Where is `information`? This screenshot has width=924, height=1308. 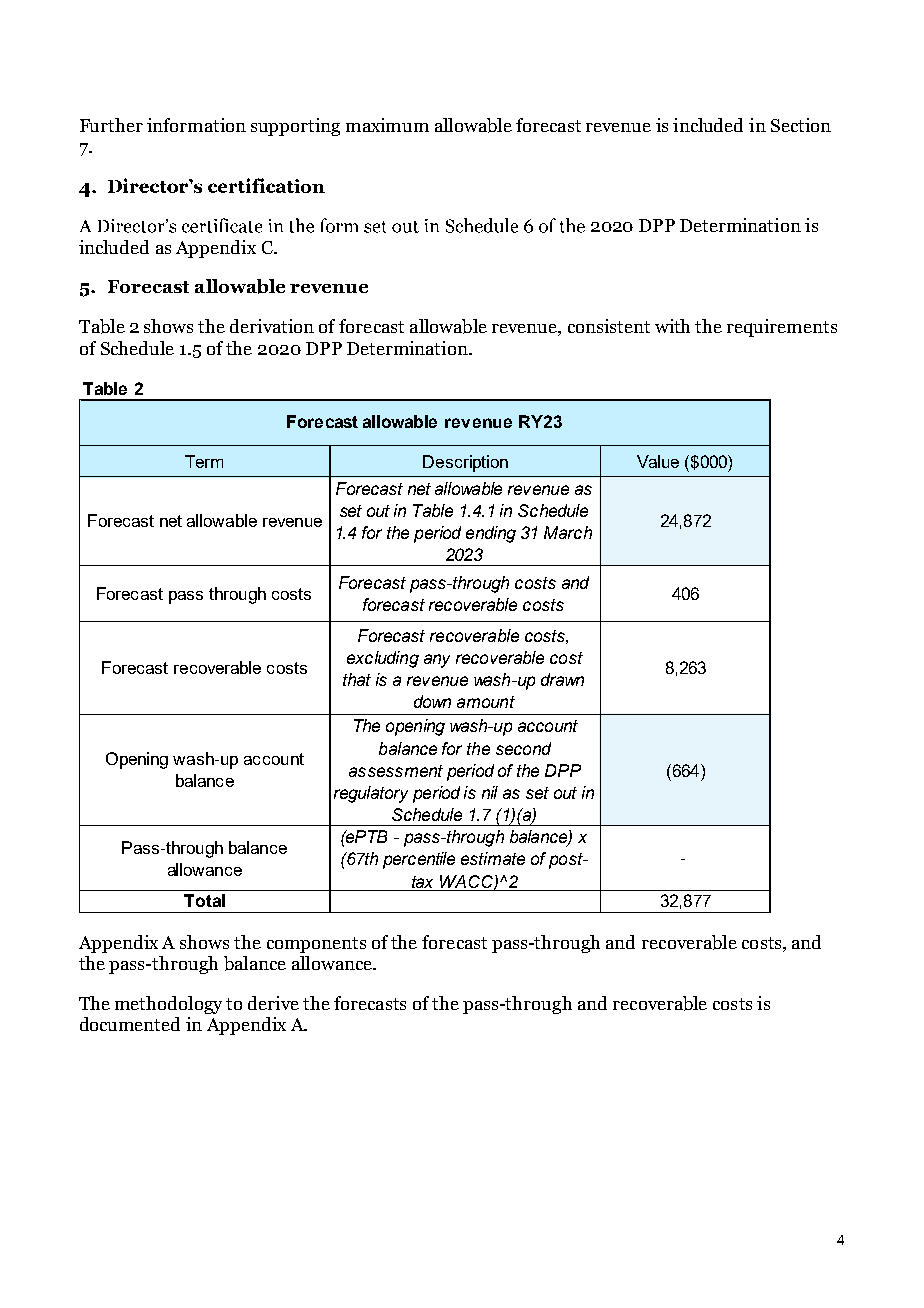 information is located at coordinates (196, 125).
